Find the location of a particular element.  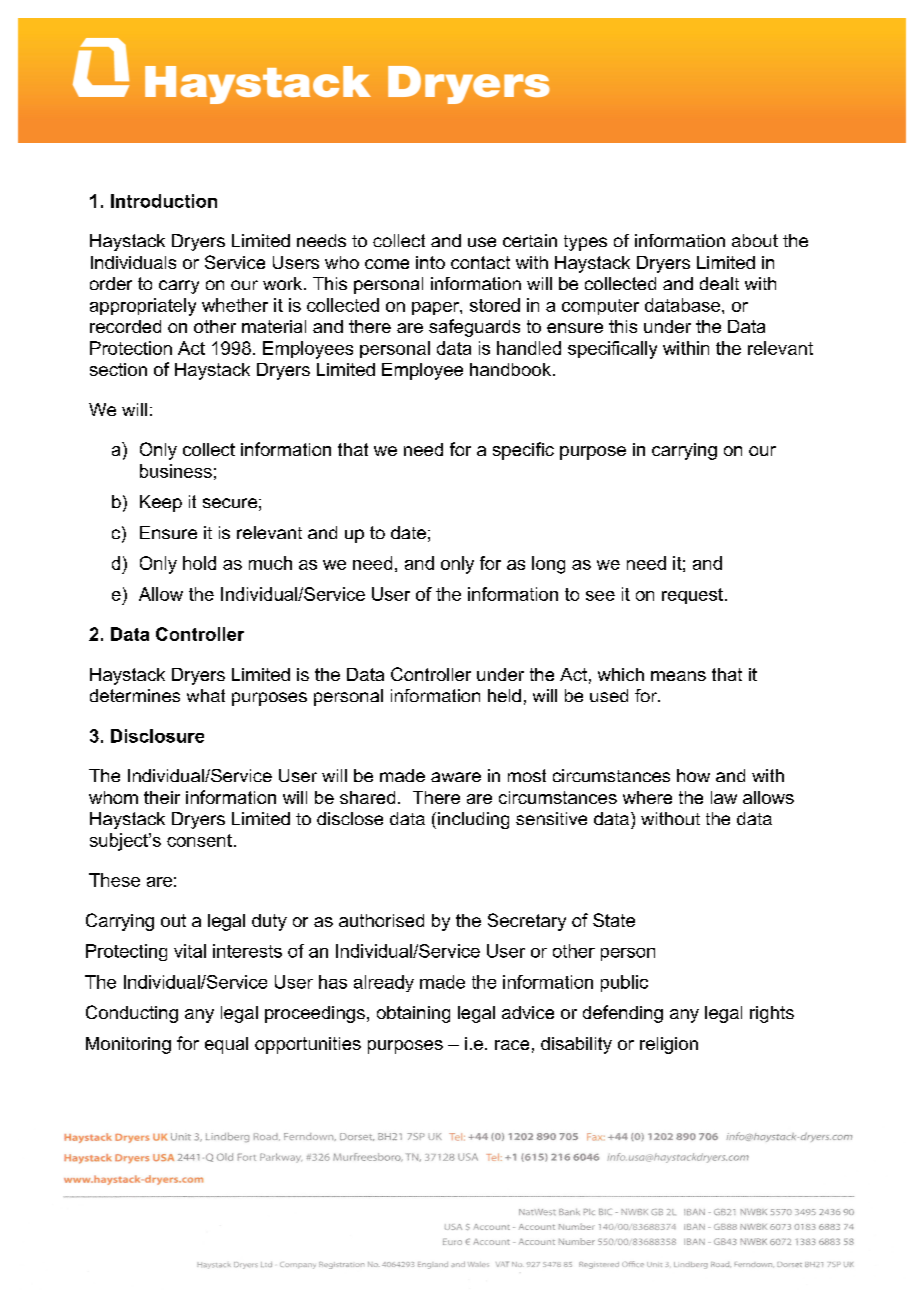

date is located at coordinates (408, 532).
